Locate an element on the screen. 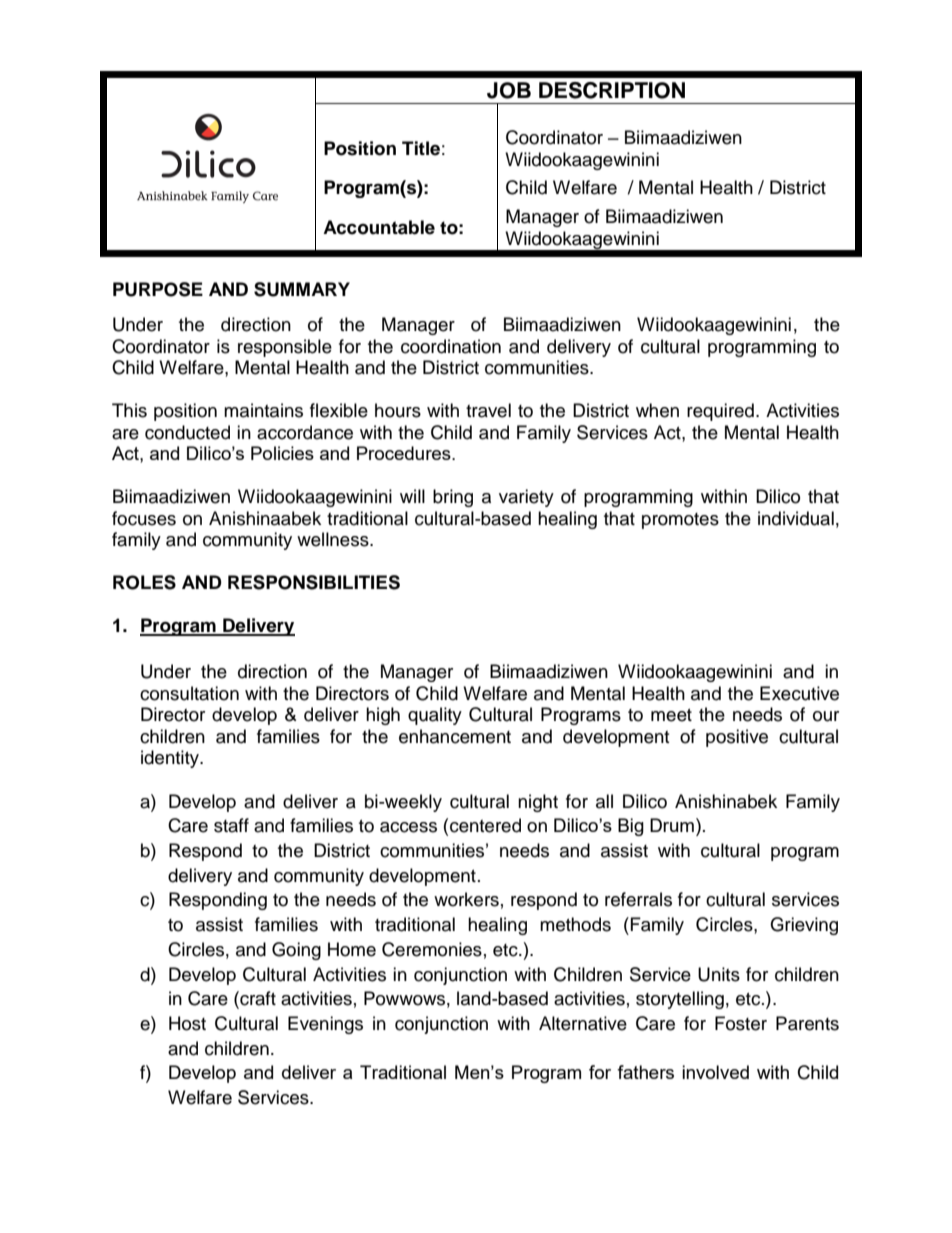 This screenshot has height=1233, width=952. Foster is located at coordinates (741, 1023).
